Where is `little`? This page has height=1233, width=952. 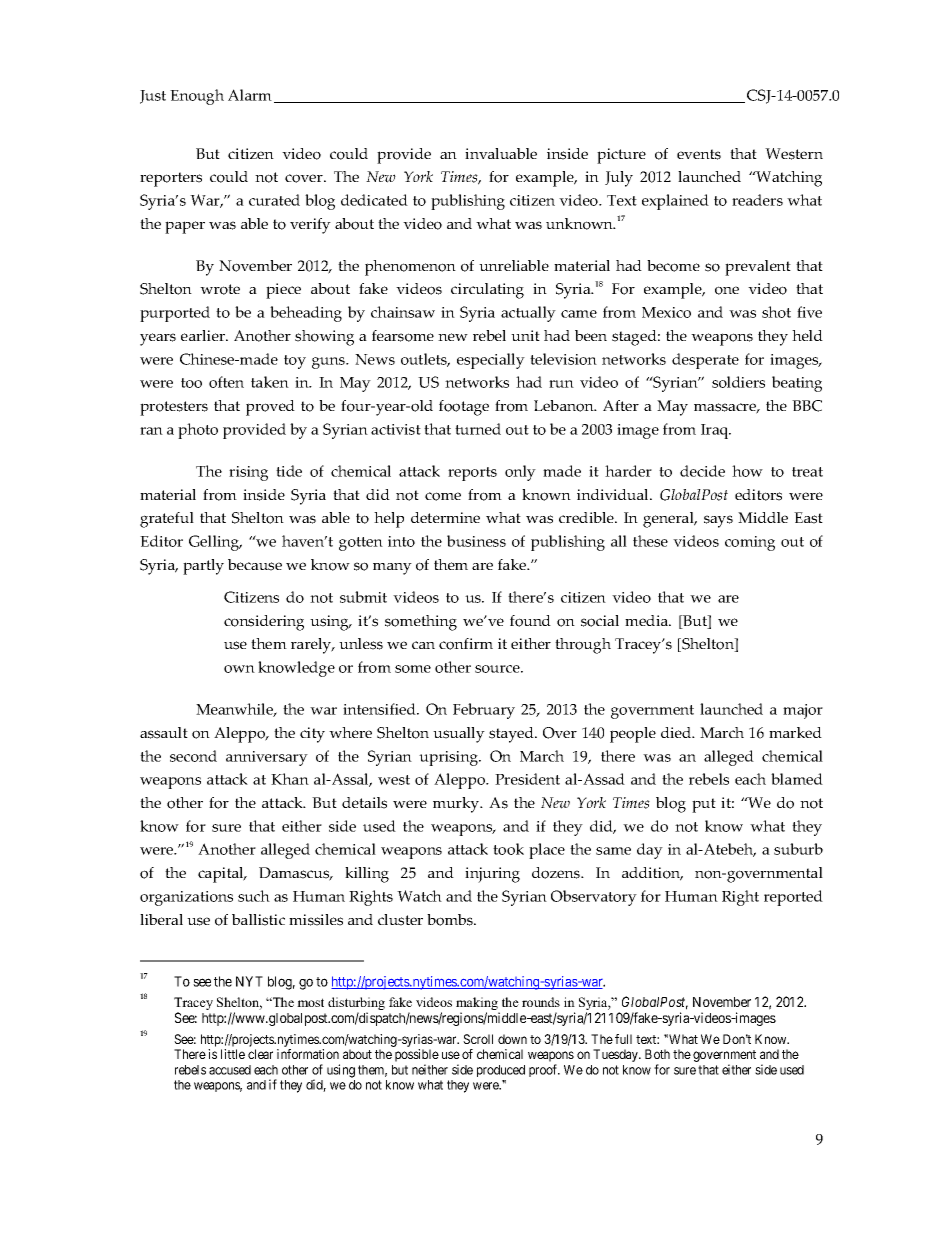 little is located at coordinates (233, 1054).
